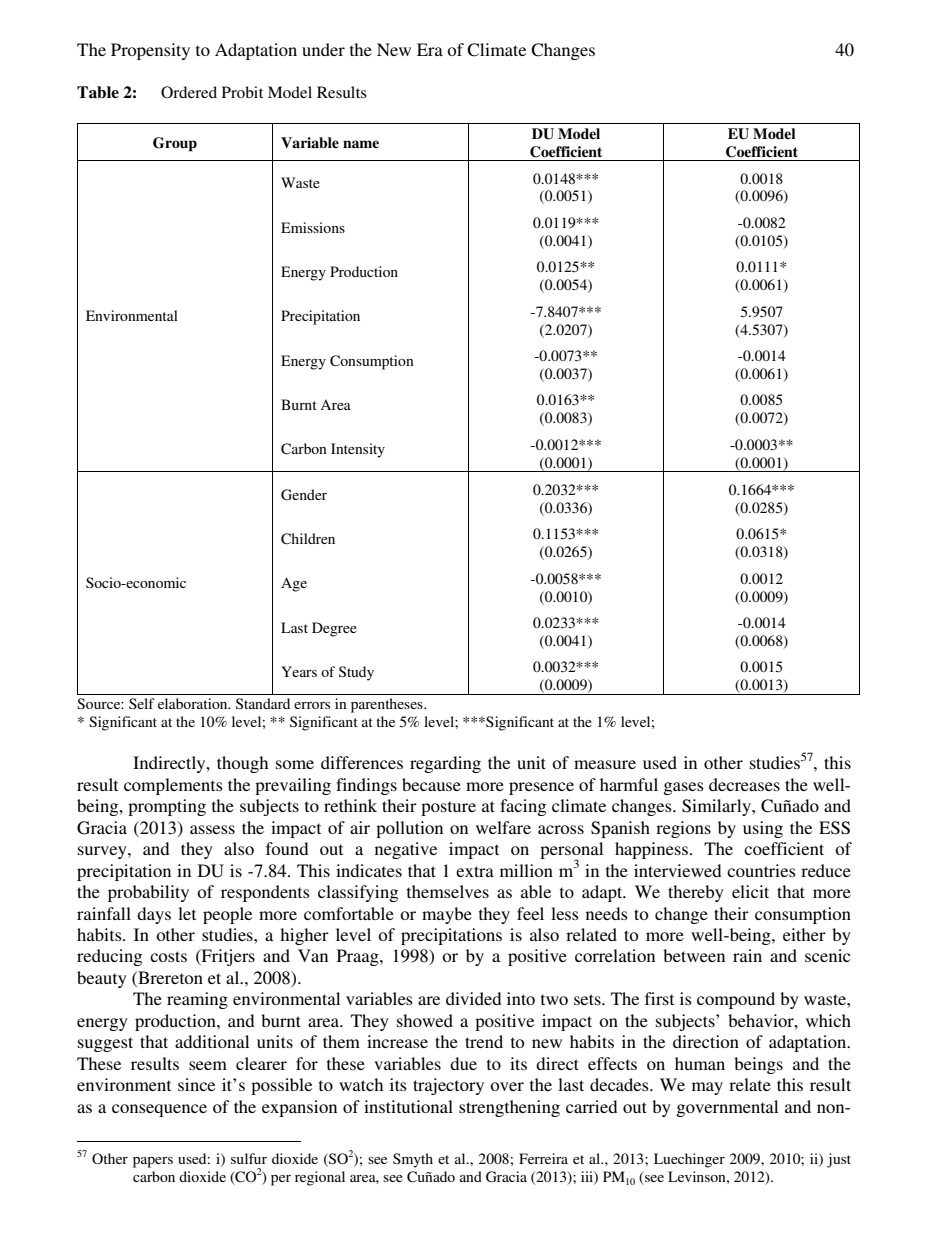 The image size is (952, 1233). Describe the element at coordinates (334, 629) in the screenshot. I see `Degree` at that location.
